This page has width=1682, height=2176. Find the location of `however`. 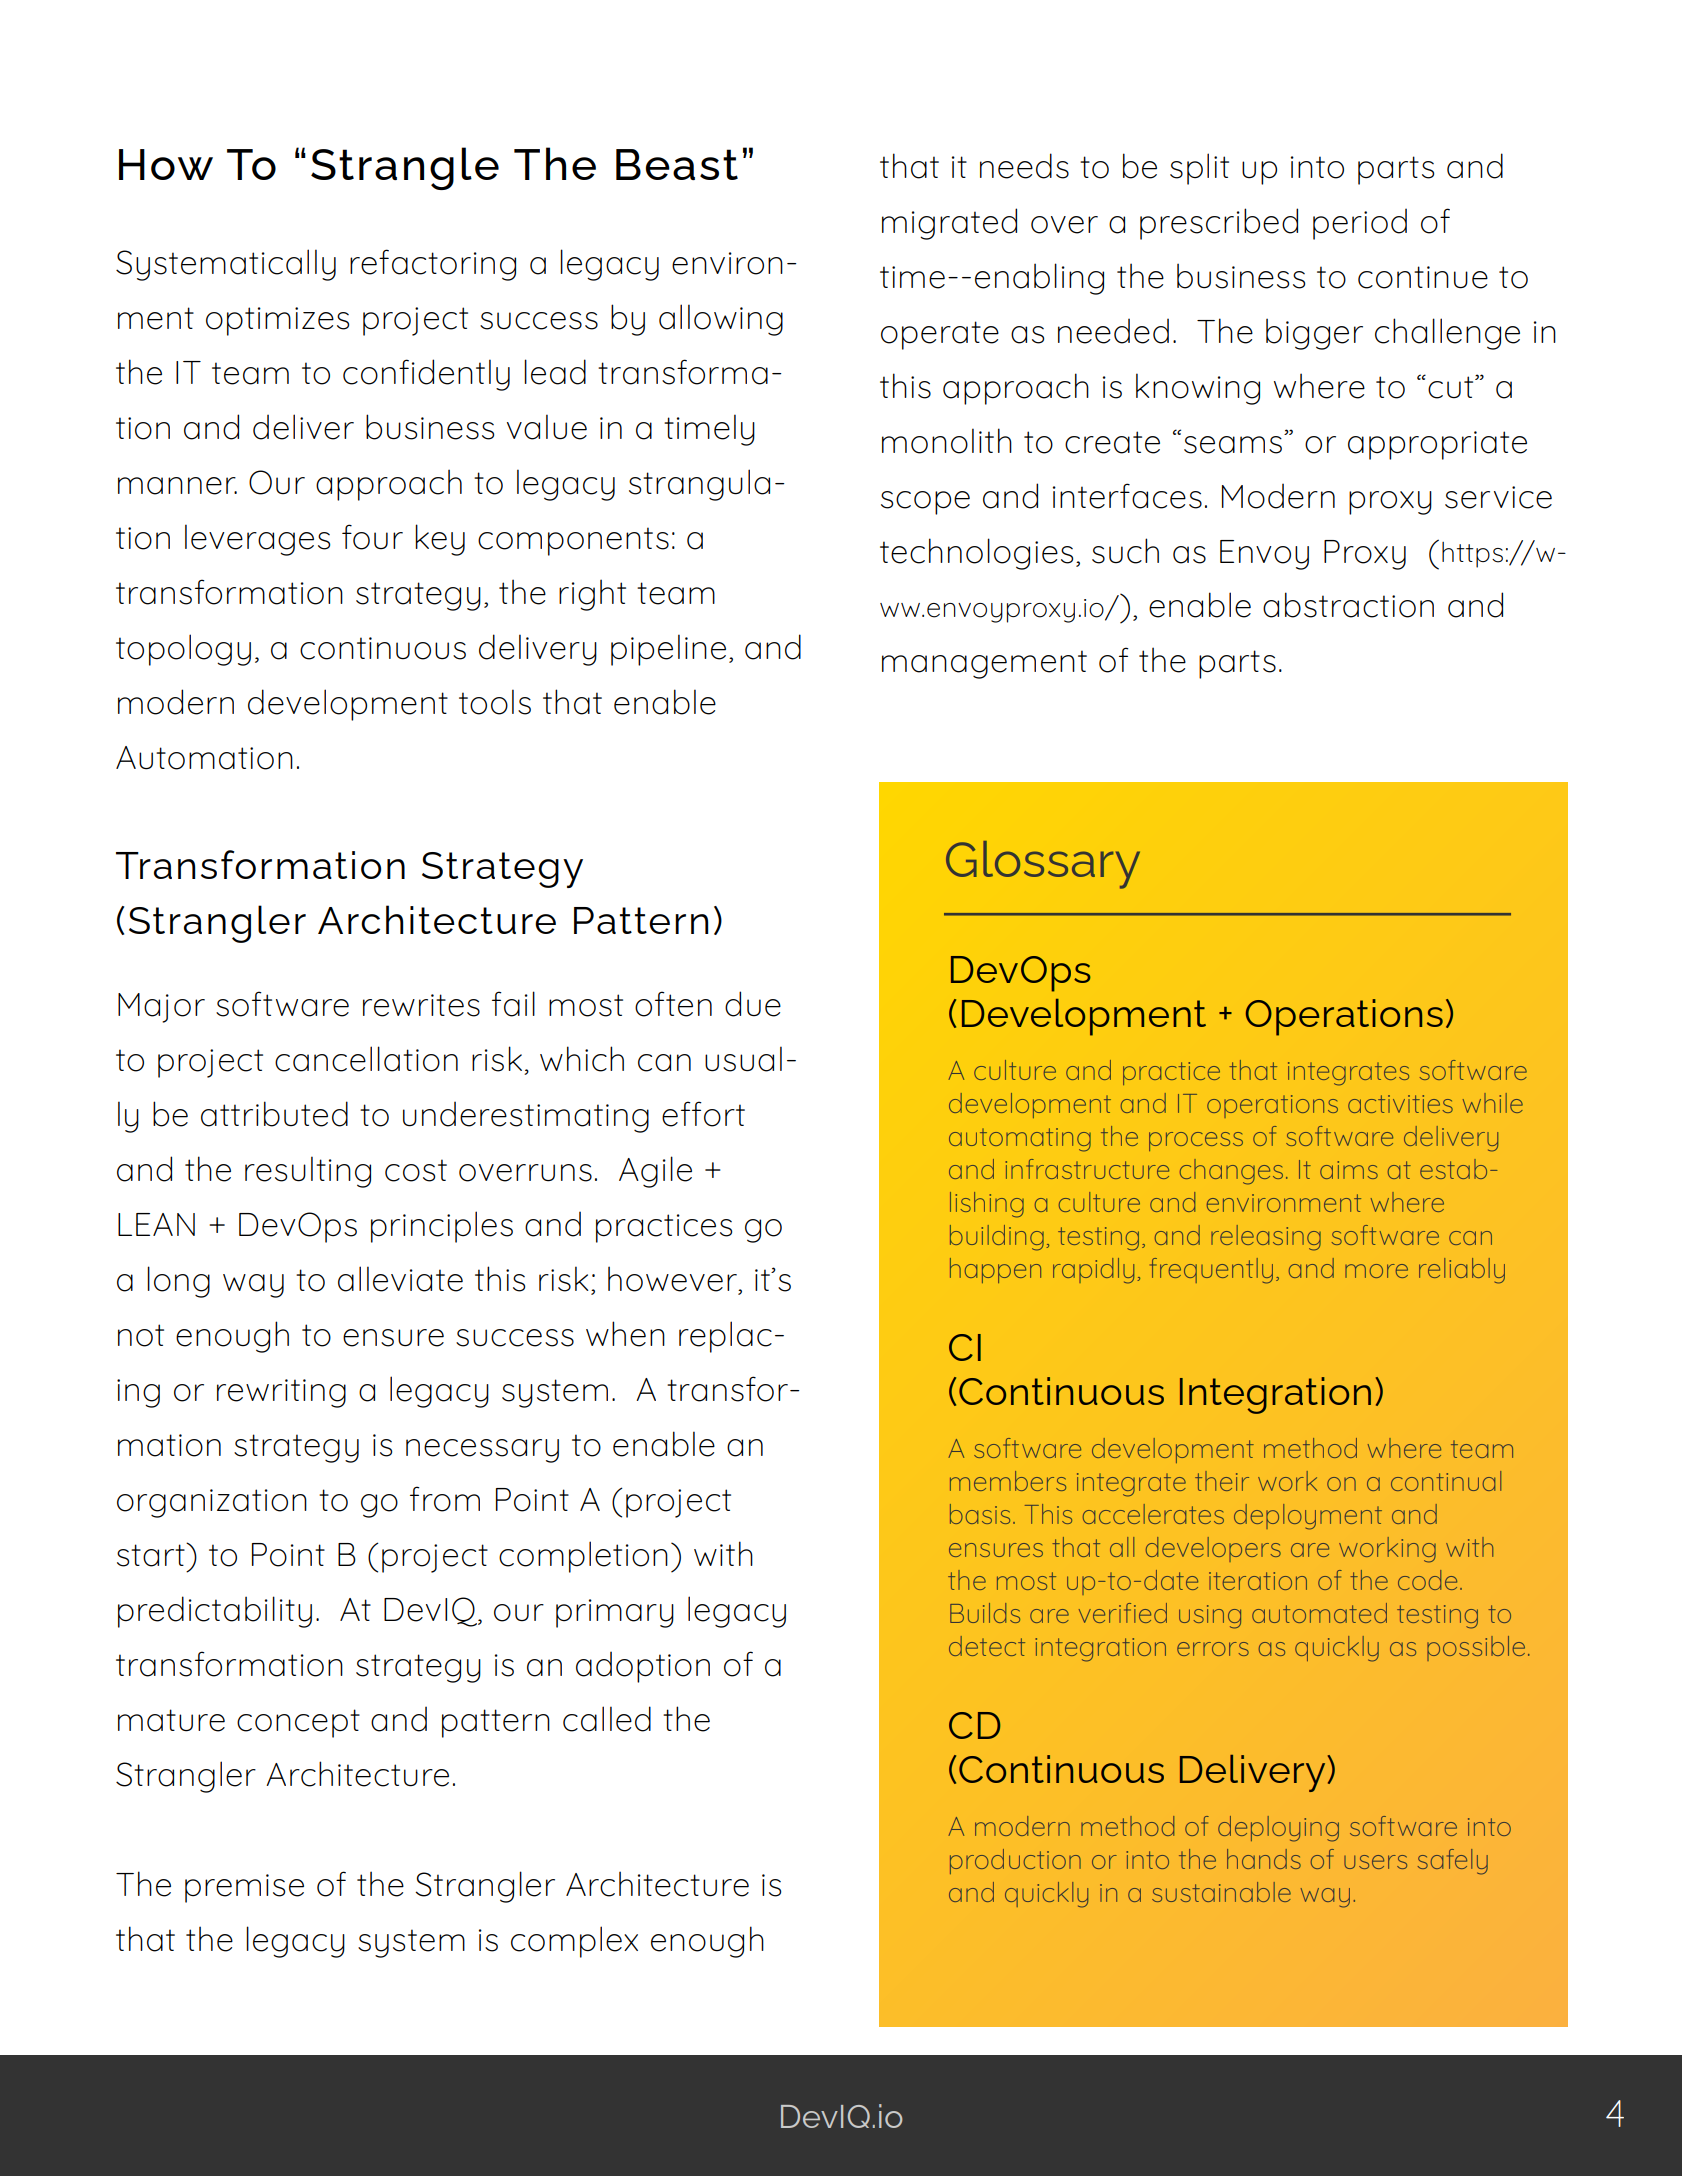

however is located at coordinates (673, 1280).
